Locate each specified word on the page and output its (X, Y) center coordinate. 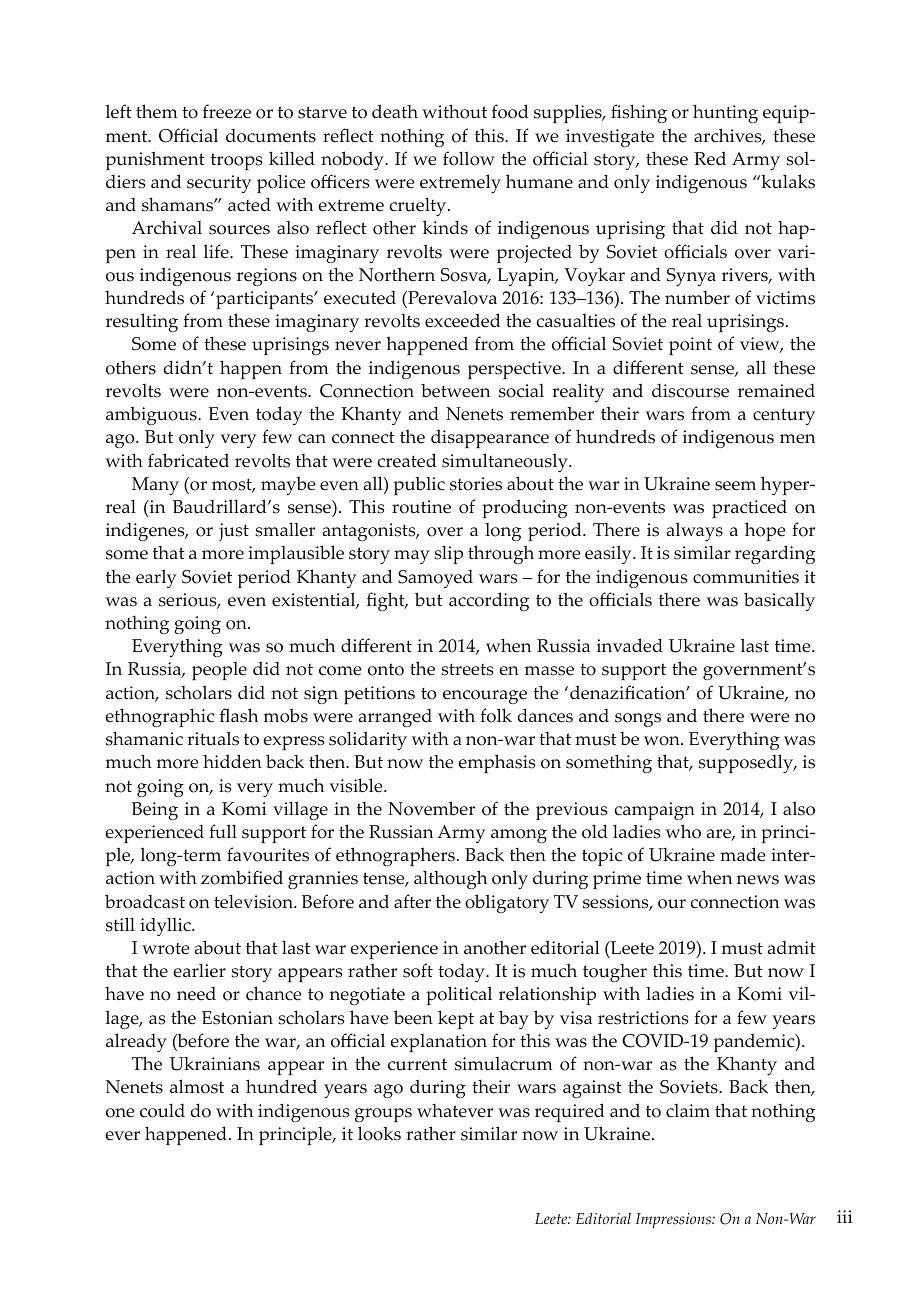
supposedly (747, 763)
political (459, 995)
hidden (232, 761)
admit (792, 947)
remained (776, 391)
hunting (725, 113)
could (162, 1110)
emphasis (497, 763)
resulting (142, 322)
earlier (199, 970)
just (234, 532)
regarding (775, 554)
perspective (515, 370)
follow (469, 158)
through (501, 554)
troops (237, 161)
